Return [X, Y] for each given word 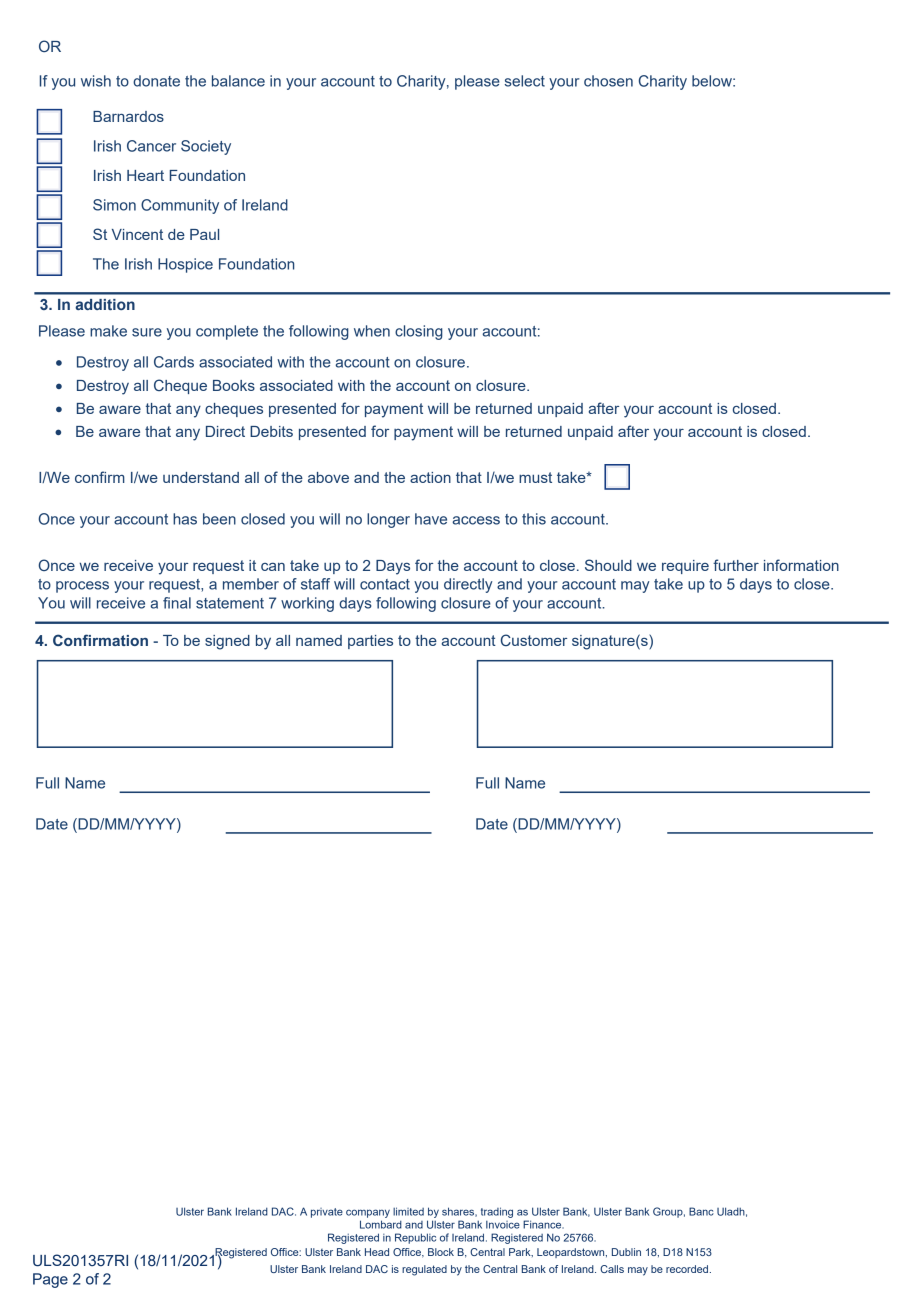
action [430, 477]
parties [370, 642]
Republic [415, 1238]
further [736, 565]
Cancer [151, 146]
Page [50, 1280]
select [525, 81]
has [185, 519]
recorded [688, 1269]
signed [227, 642]
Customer [534, 640]
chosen [608, 81]
